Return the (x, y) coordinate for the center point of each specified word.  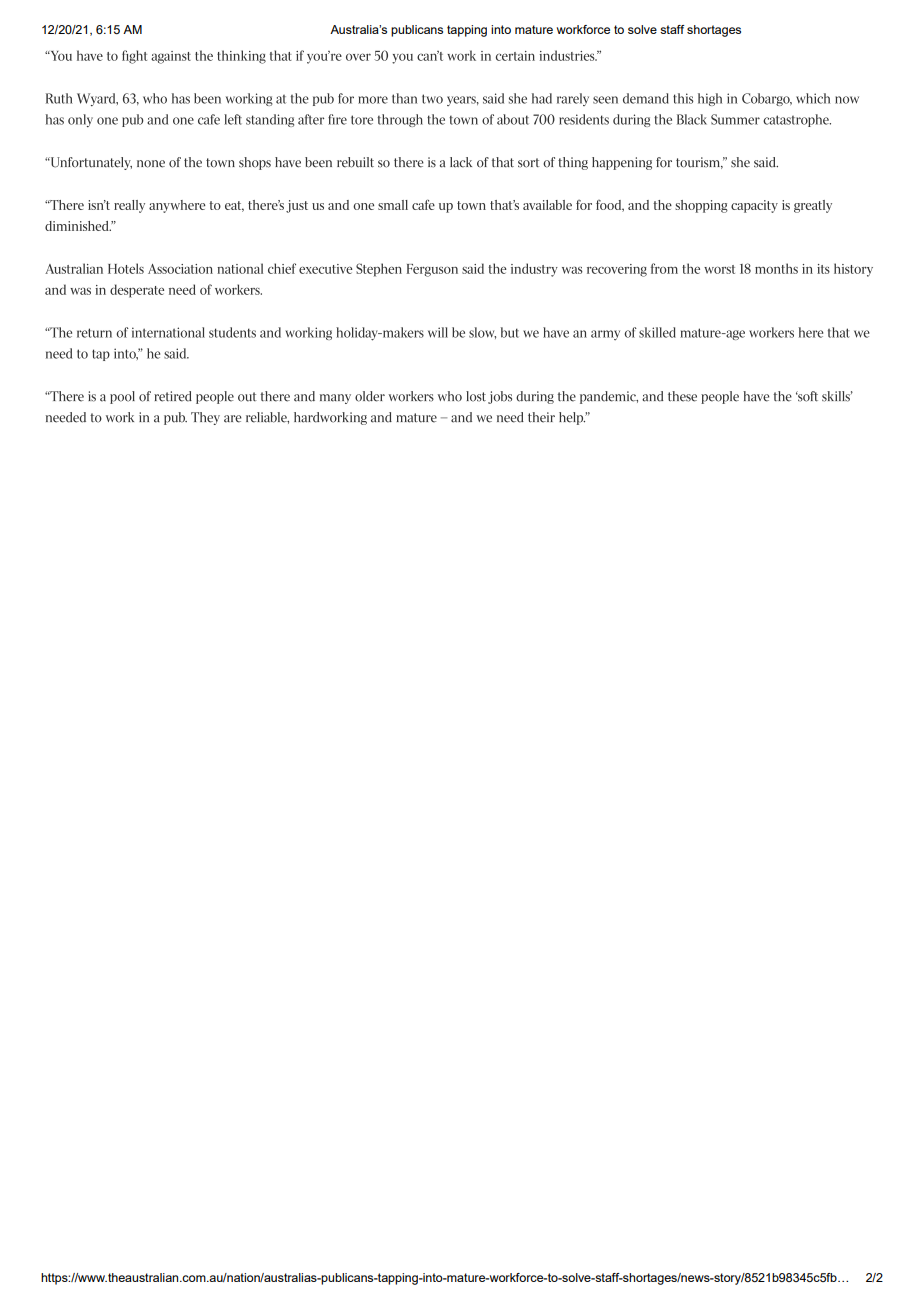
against (171, 57)
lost (476, 396)
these (682, 396)
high (710, 99)
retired (173, 396)
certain (515, 56)
